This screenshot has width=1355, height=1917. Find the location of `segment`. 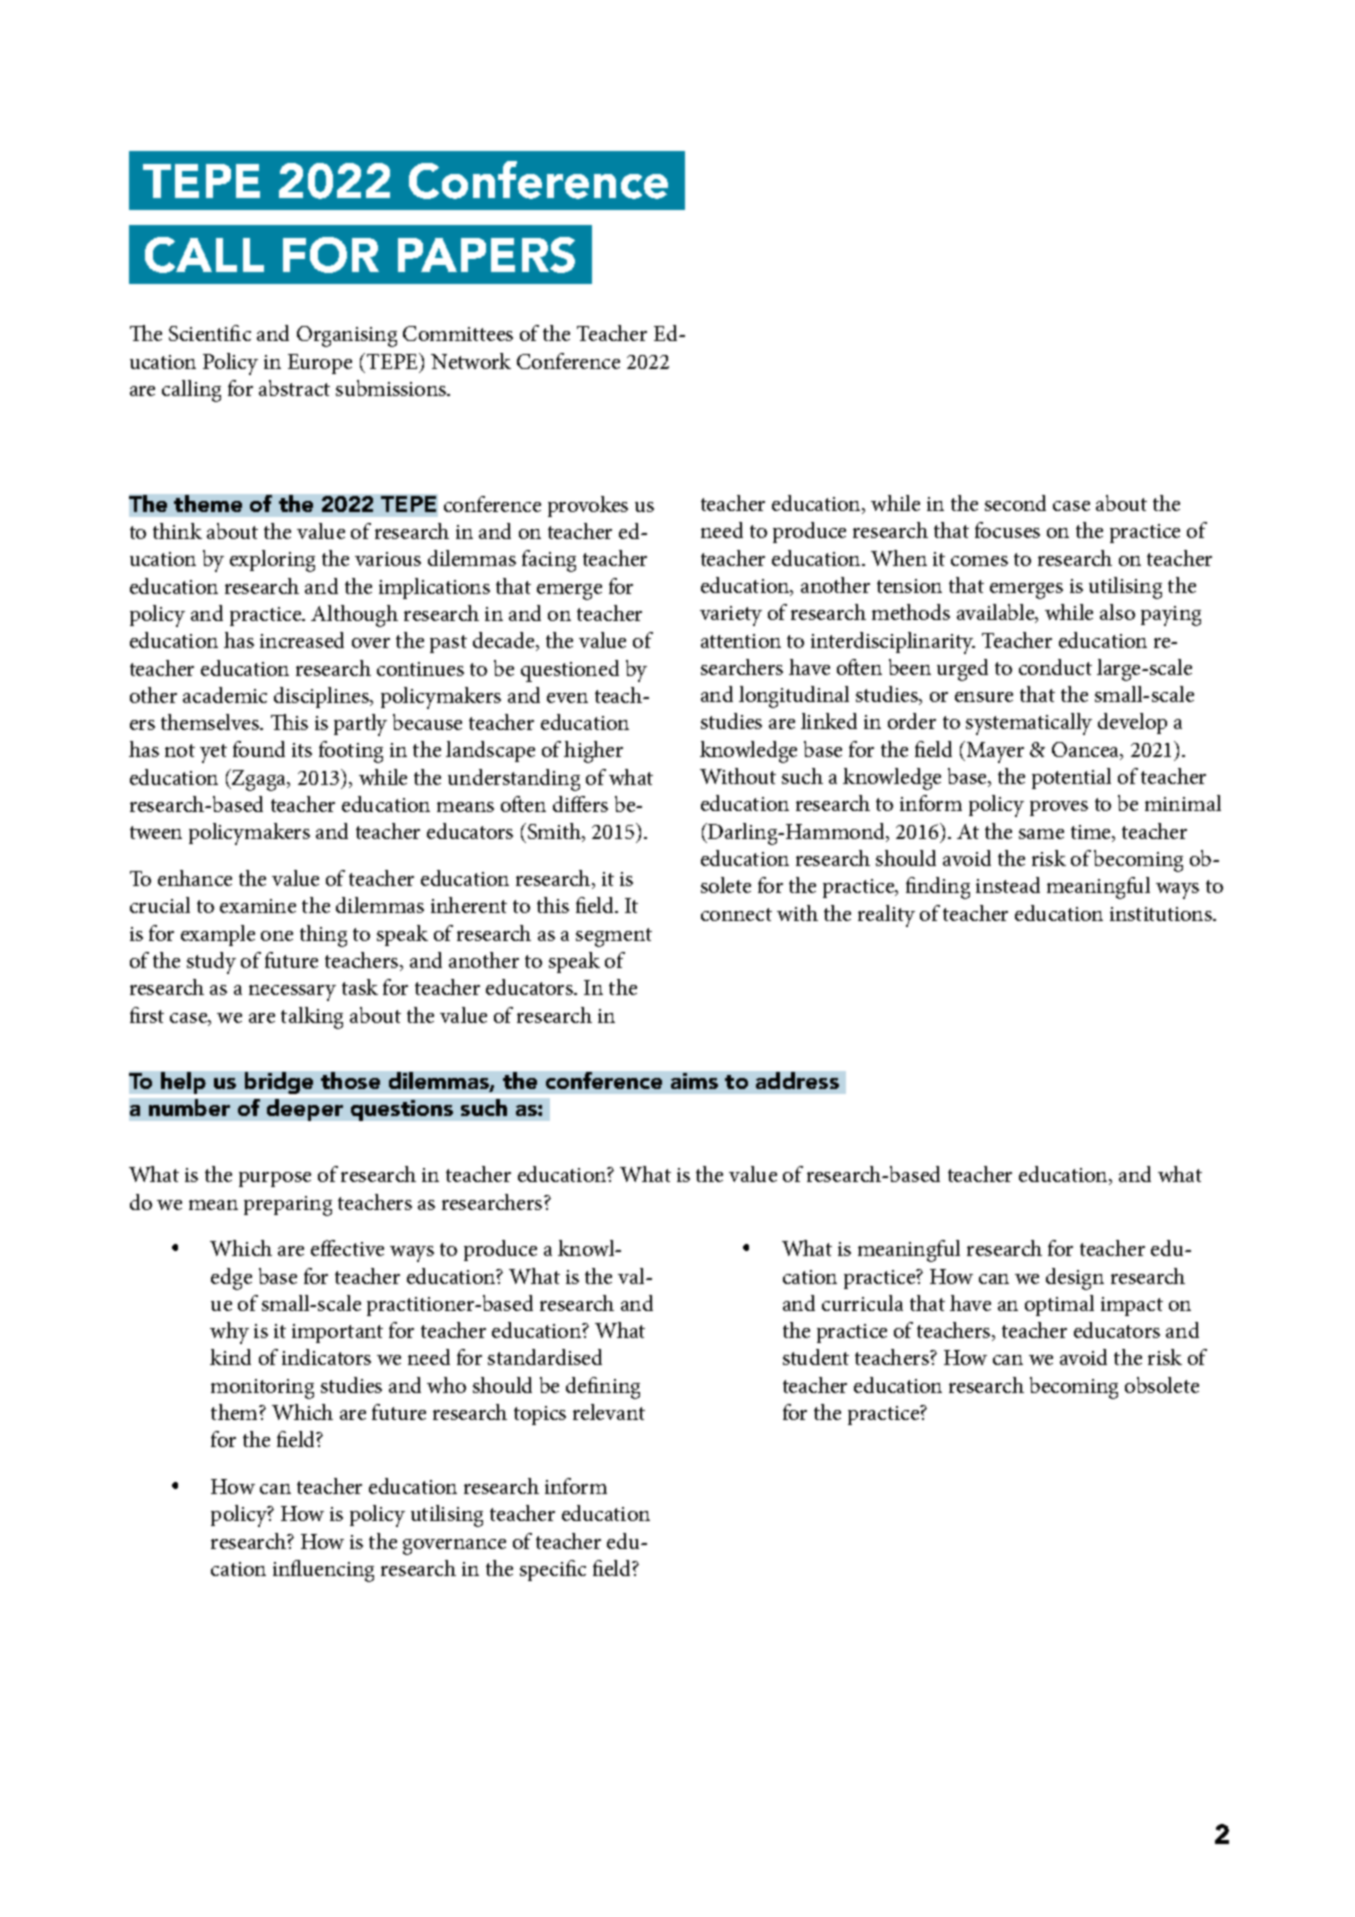

segment is located at coordinates (614, 937).
